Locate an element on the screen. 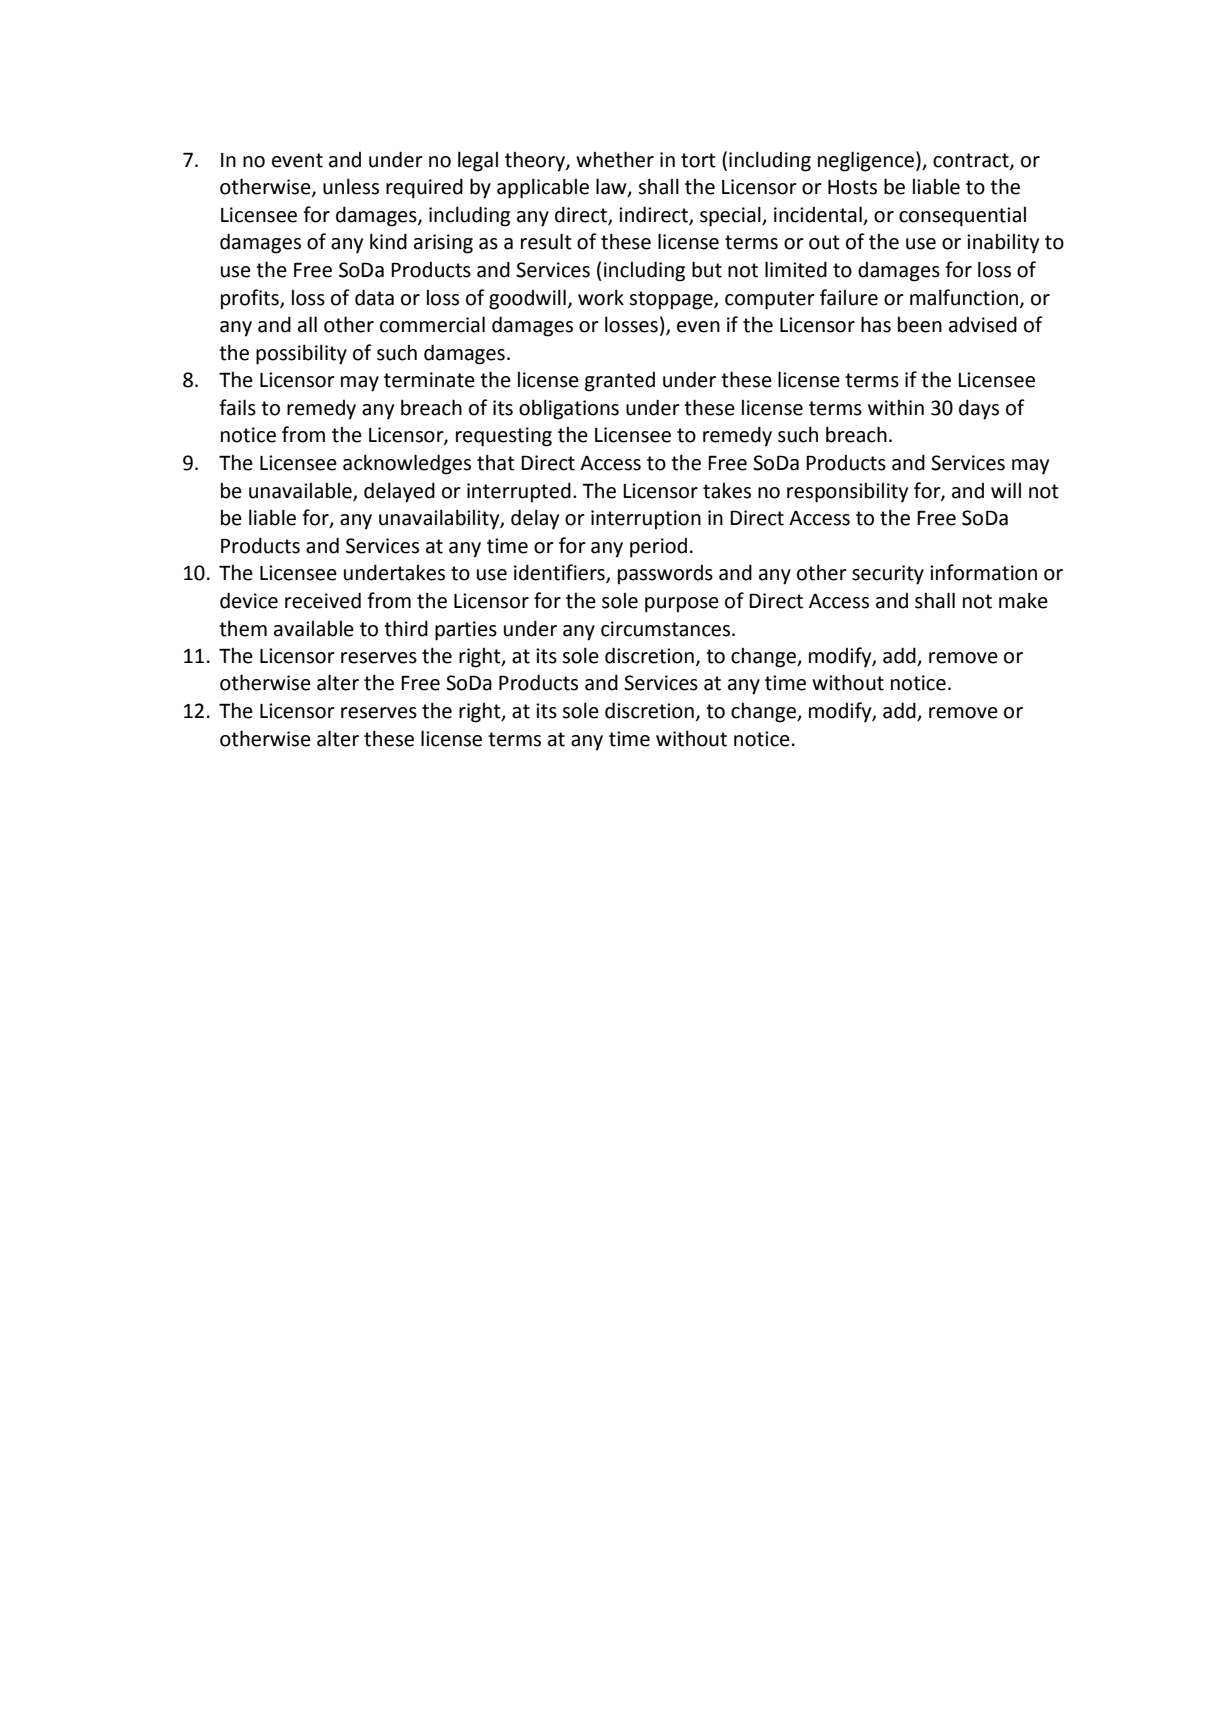 Image resolution: width=1222 pixels, height=1729 pixels. within is located at coordinates (896, 408).
